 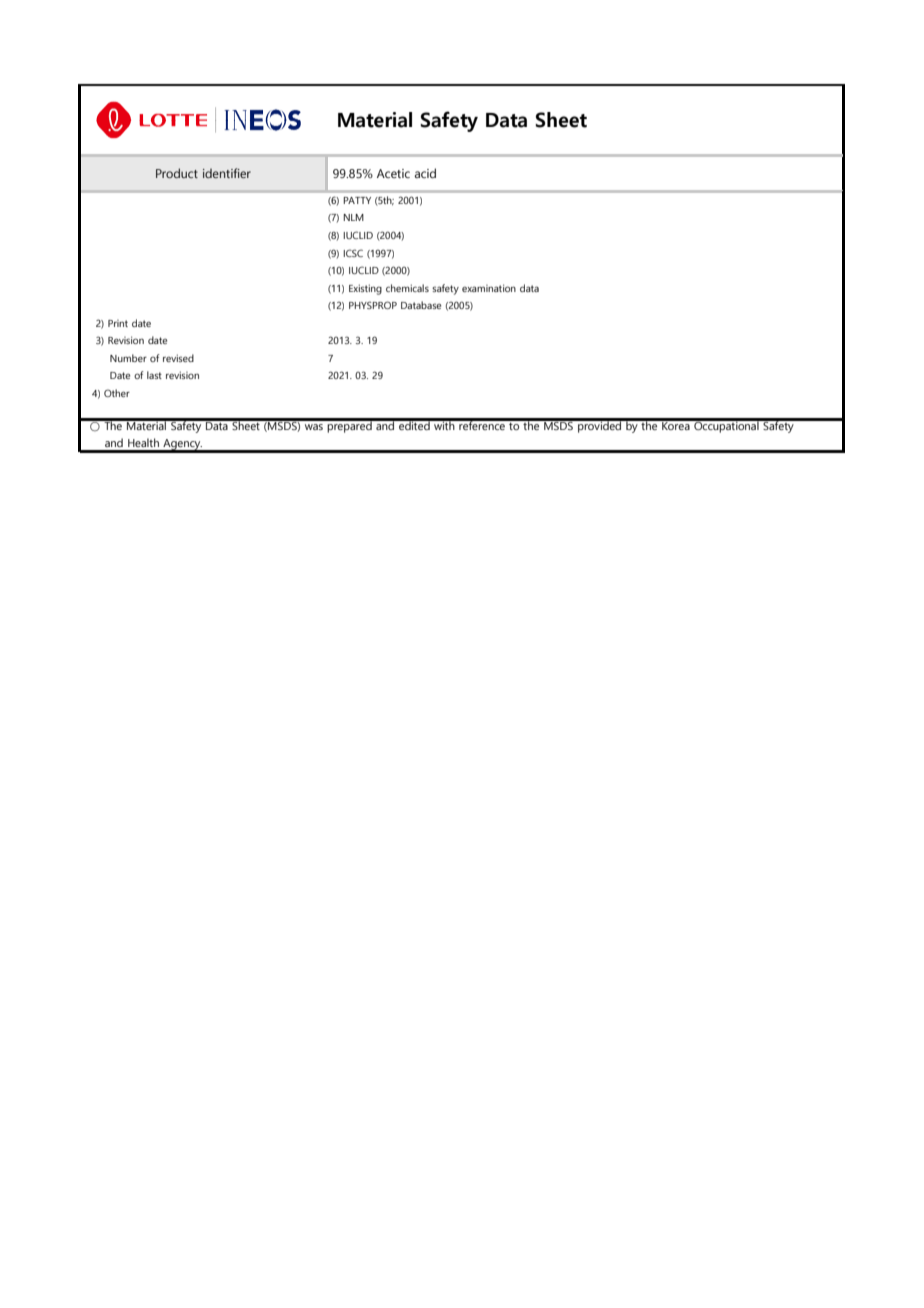 What do you see at coordinates (393, 173) in the page?
I see `Acetic` at bounding box center [393, 173].
